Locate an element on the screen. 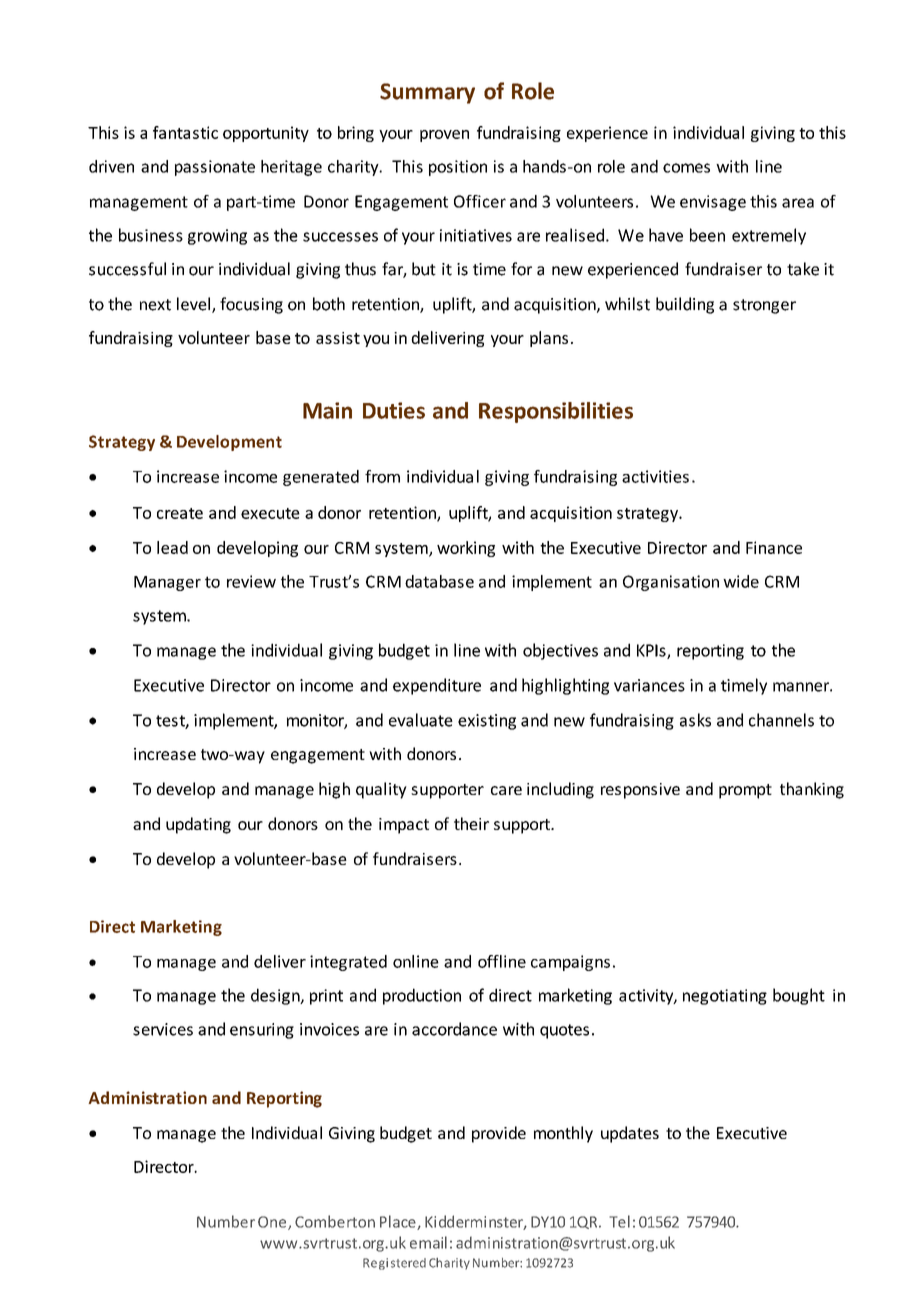  create is located at coordinates (180, 513).
